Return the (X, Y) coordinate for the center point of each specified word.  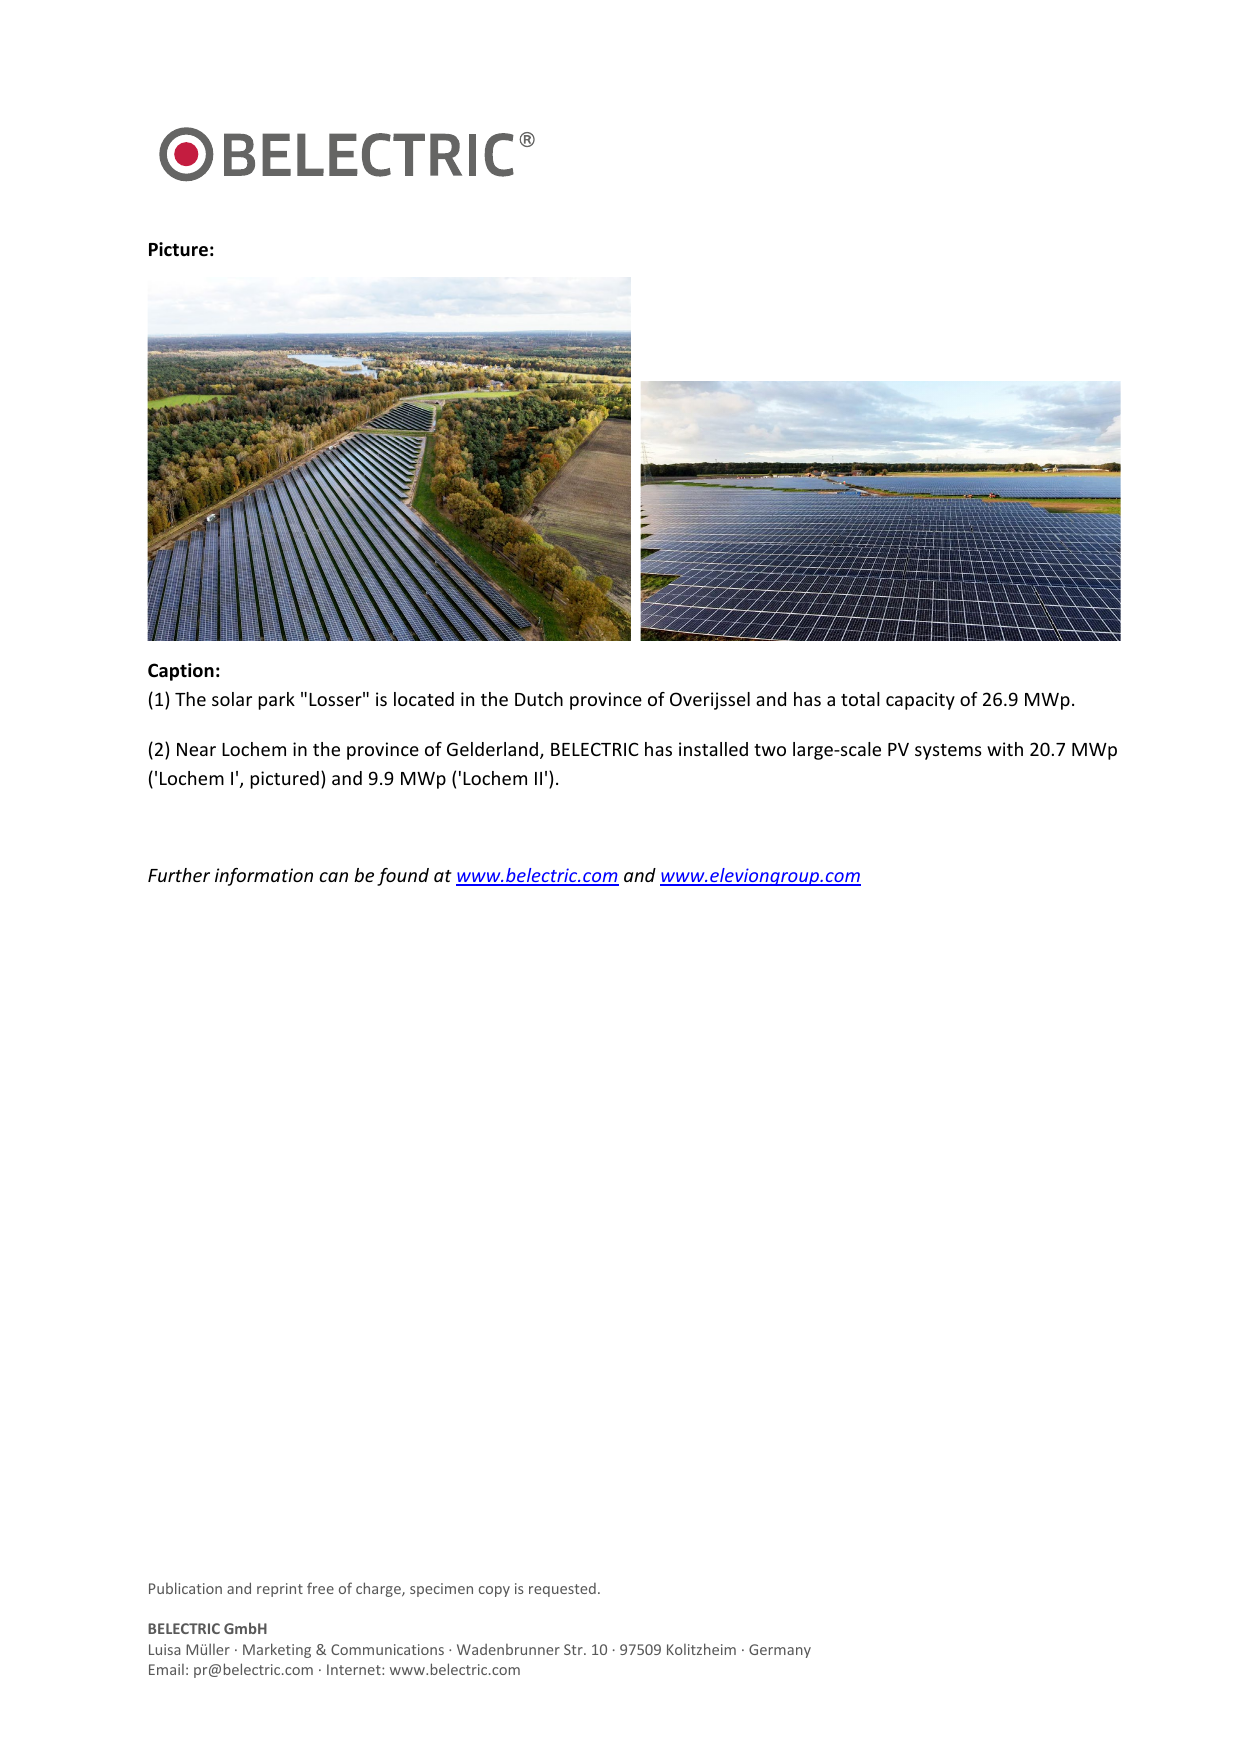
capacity (920, 701)
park (276, 701)
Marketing (277, 1650)
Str (574, 1649)
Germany (780, 1651)
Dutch (539, 699)
